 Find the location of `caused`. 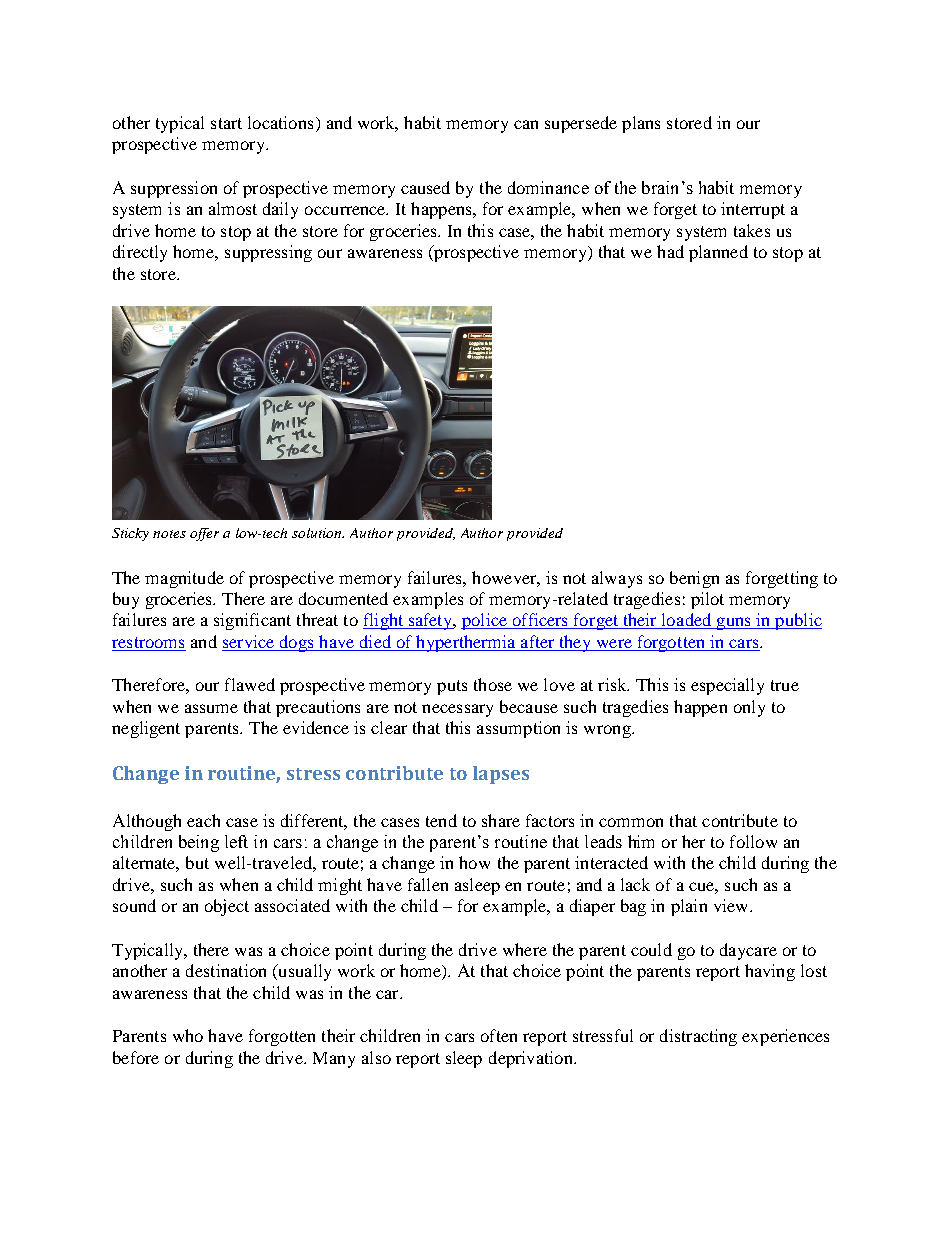

caused is located at coordinates (425, 187).
